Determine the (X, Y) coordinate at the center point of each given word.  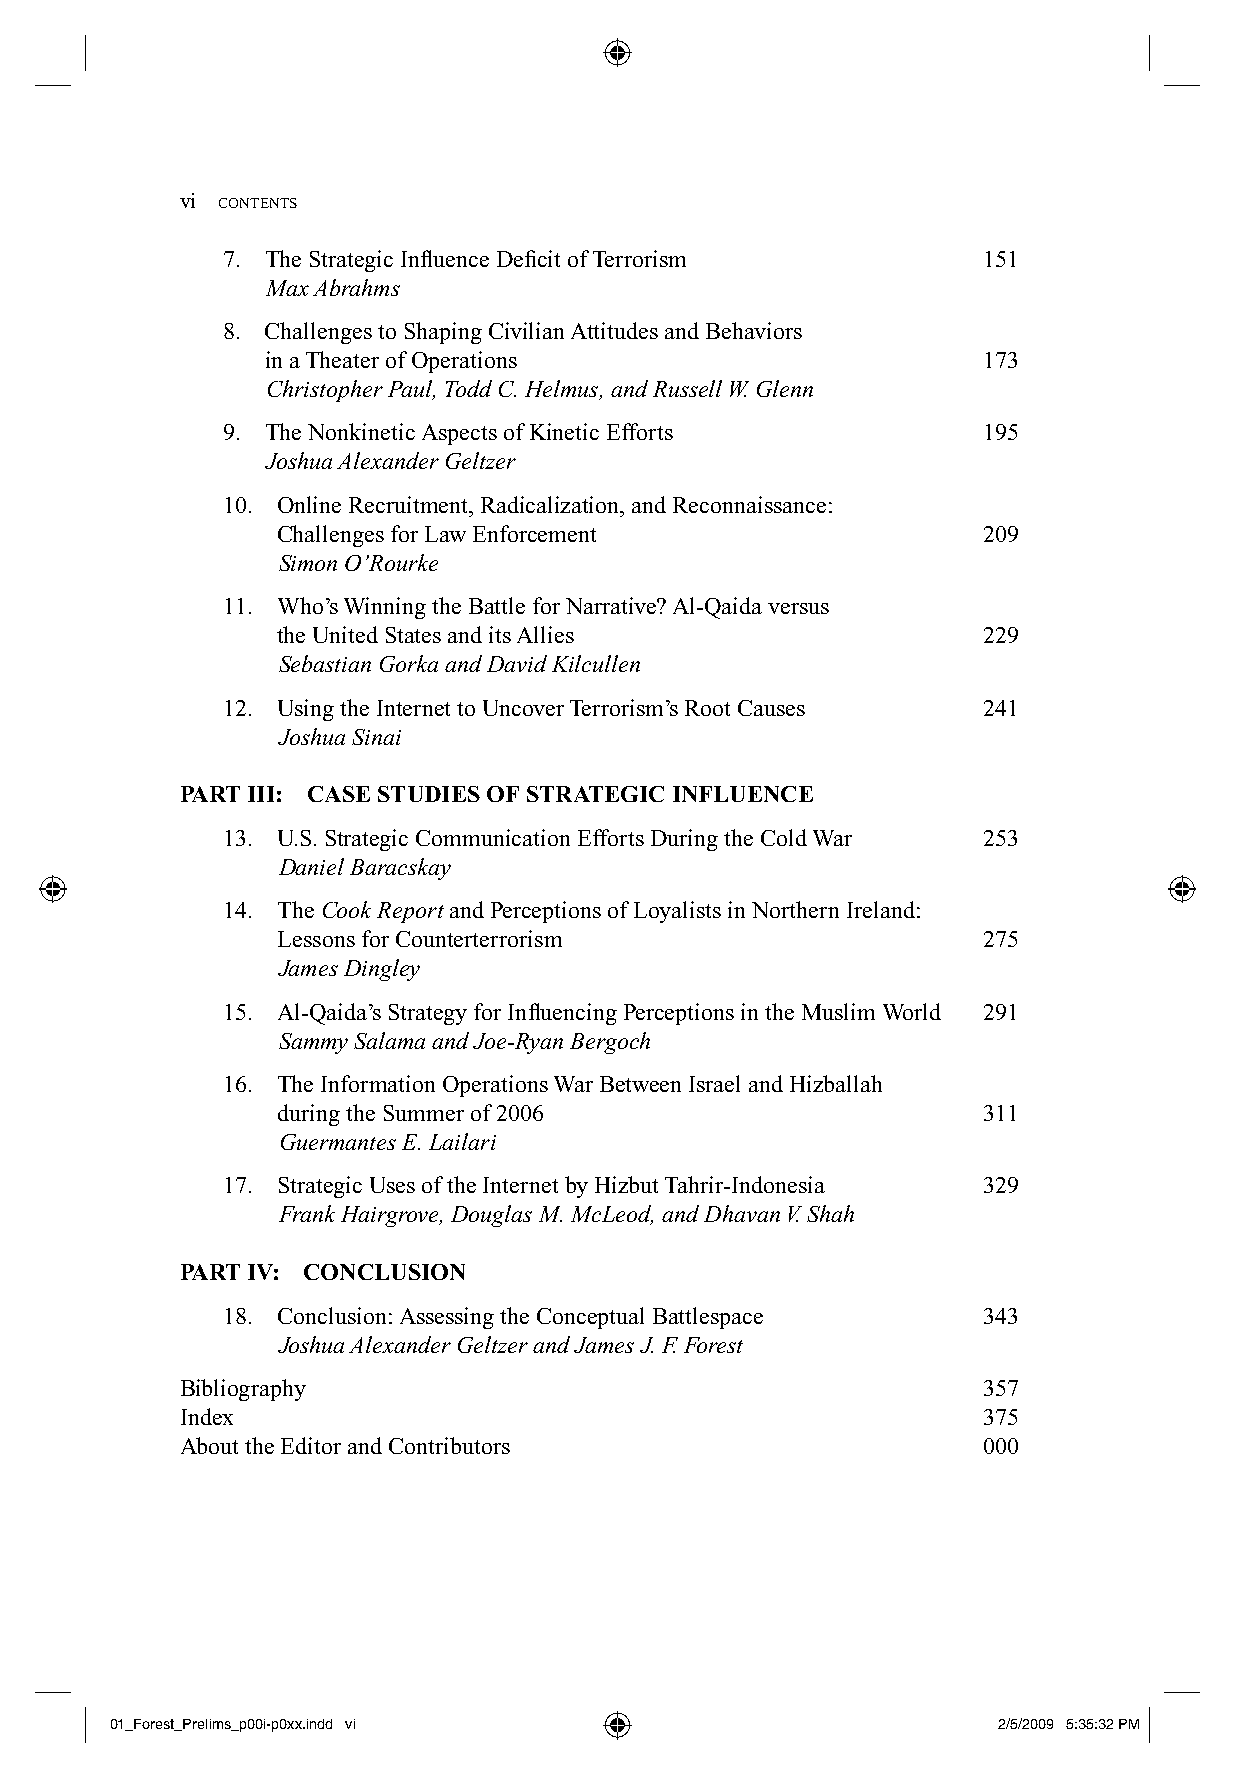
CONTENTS (258, 203)
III (261, 794)
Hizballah (836, 1083)
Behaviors (754, 330)
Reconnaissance (749, 504)
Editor (311, 1445)
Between (640, 1084)
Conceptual (590, 1318)
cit (549, 258)
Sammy (313, 1043)
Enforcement (534, 533)
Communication (493, 837)
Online (309, 504)
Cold (784, 837)
